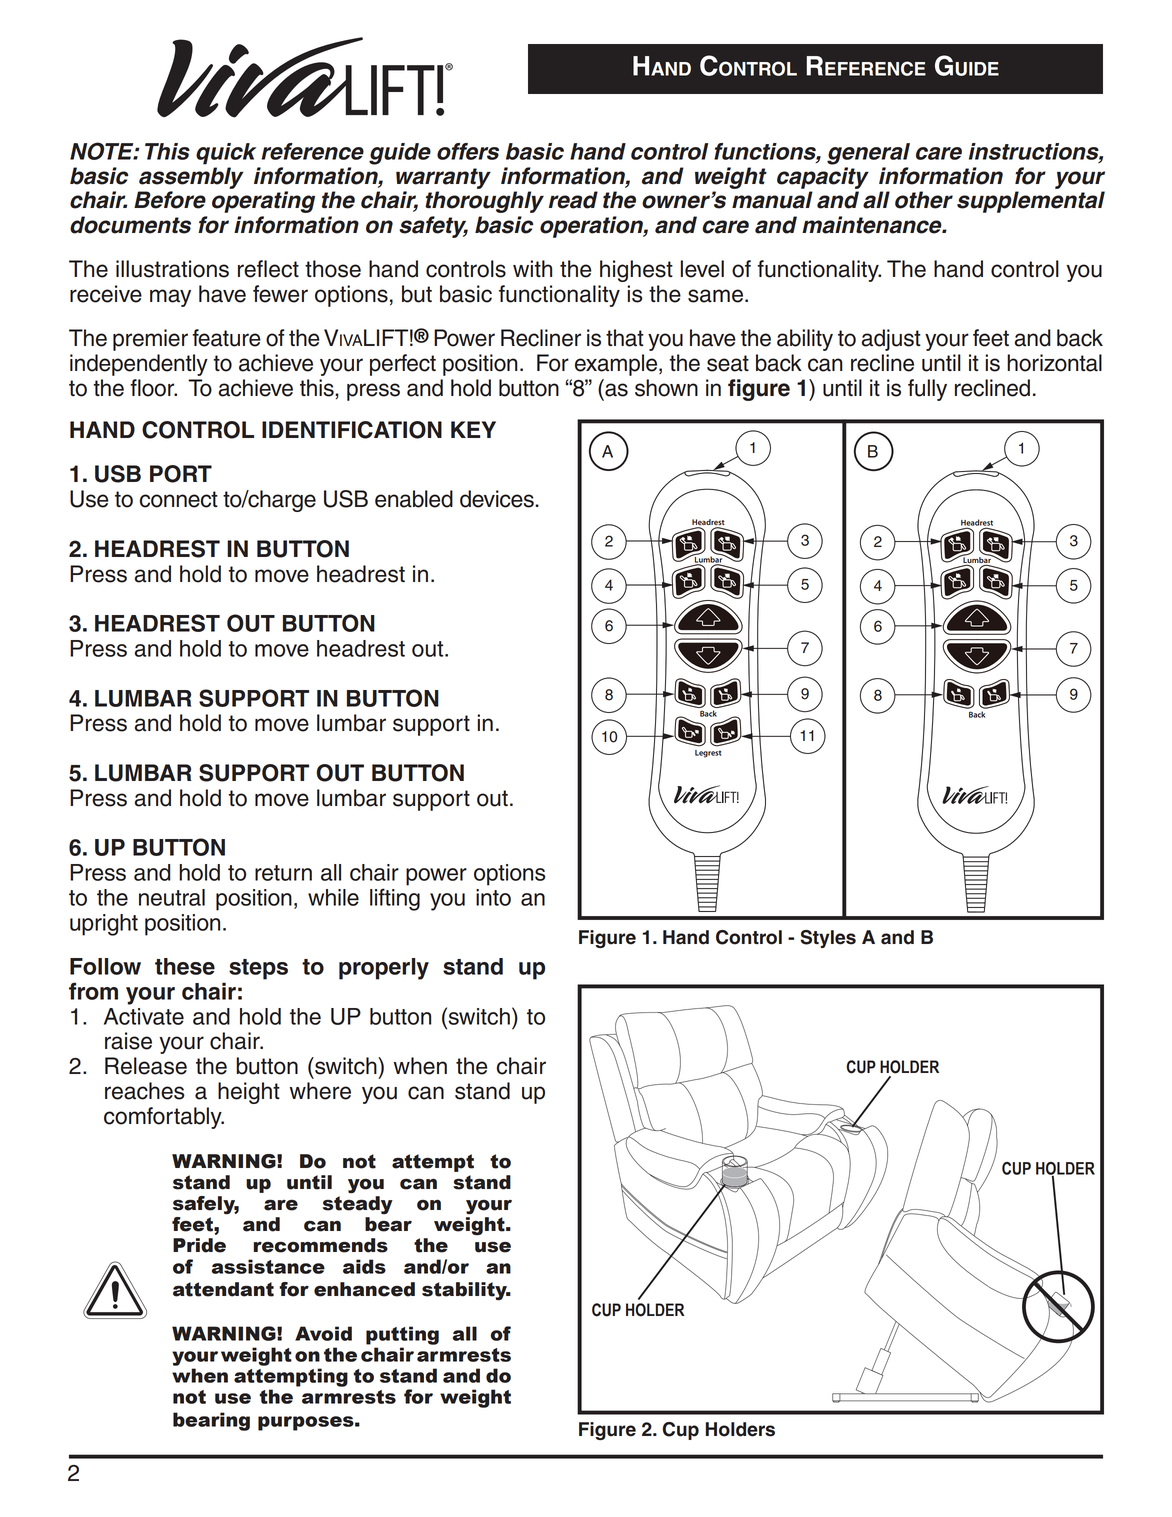 Image resolution: width=1172 pixels, height=1517 pixels. What do you see at coordinates (493, 897) in the document?
I see `into` at bounding box center [493, 897].
